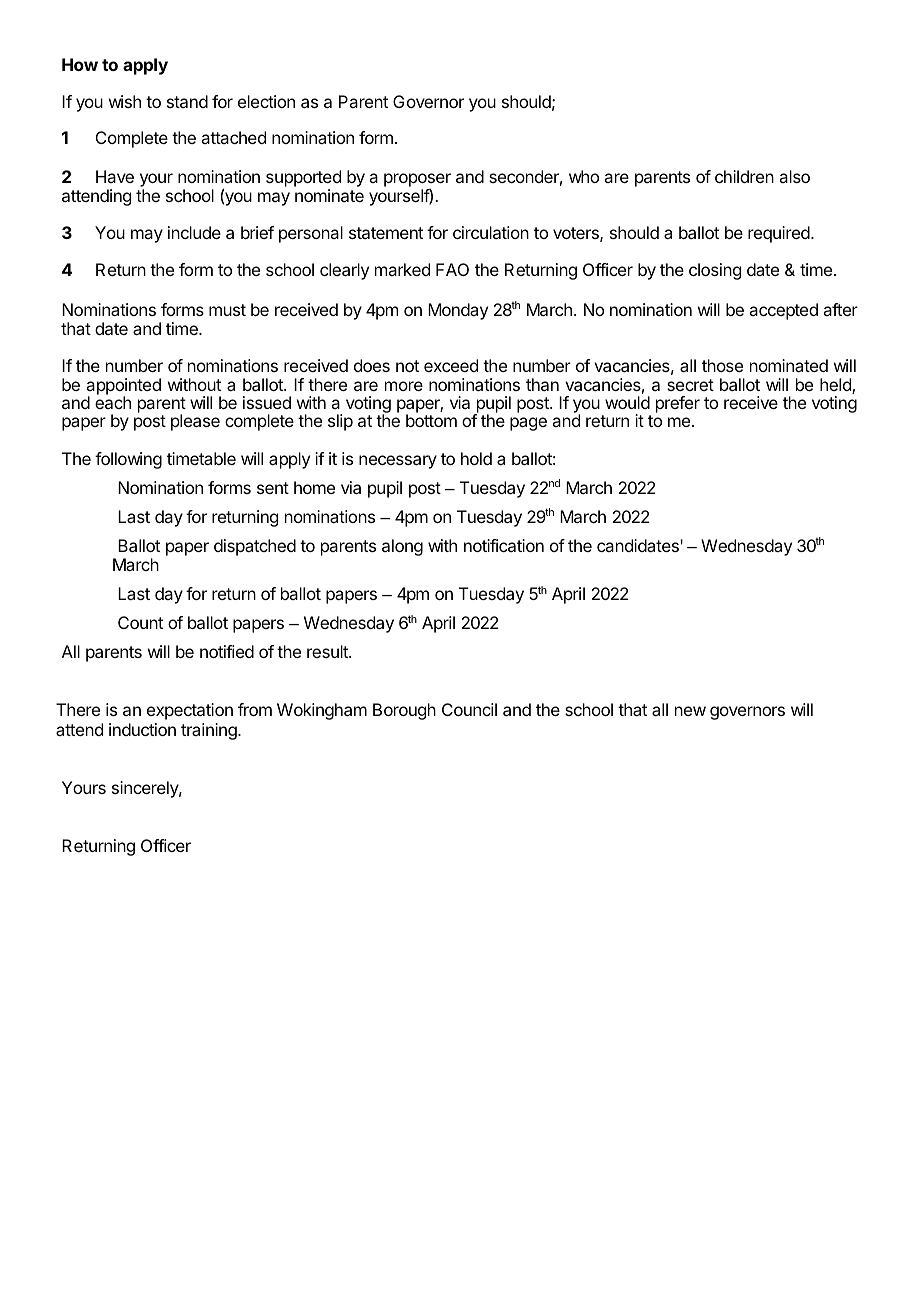  I want to click on dispatched, so click(255, 547).
